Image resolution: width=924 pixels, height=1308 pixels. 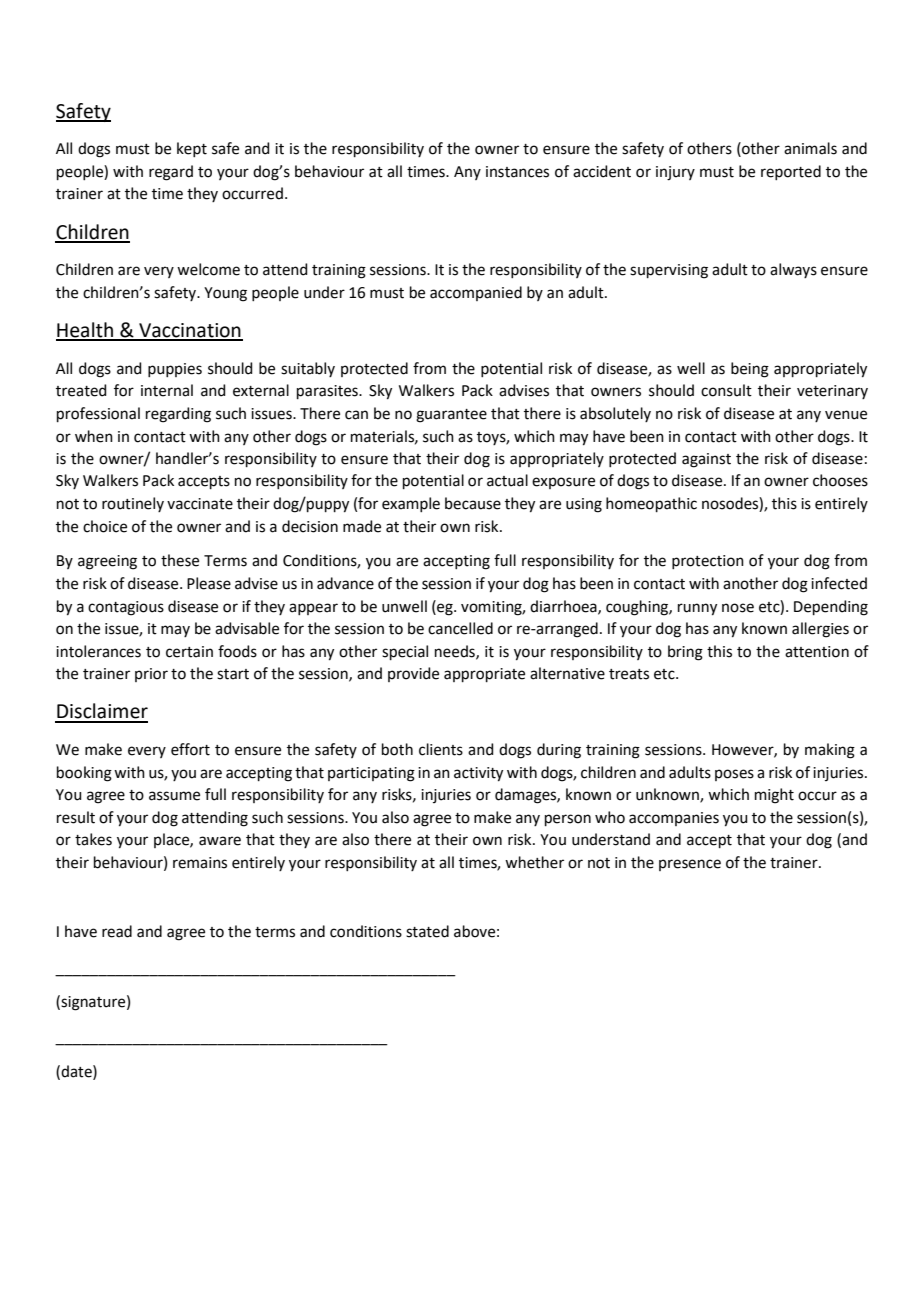 What do you see at coordinates (192, 149) in the document?
I see `kept` at bounding box center [192, 149].
